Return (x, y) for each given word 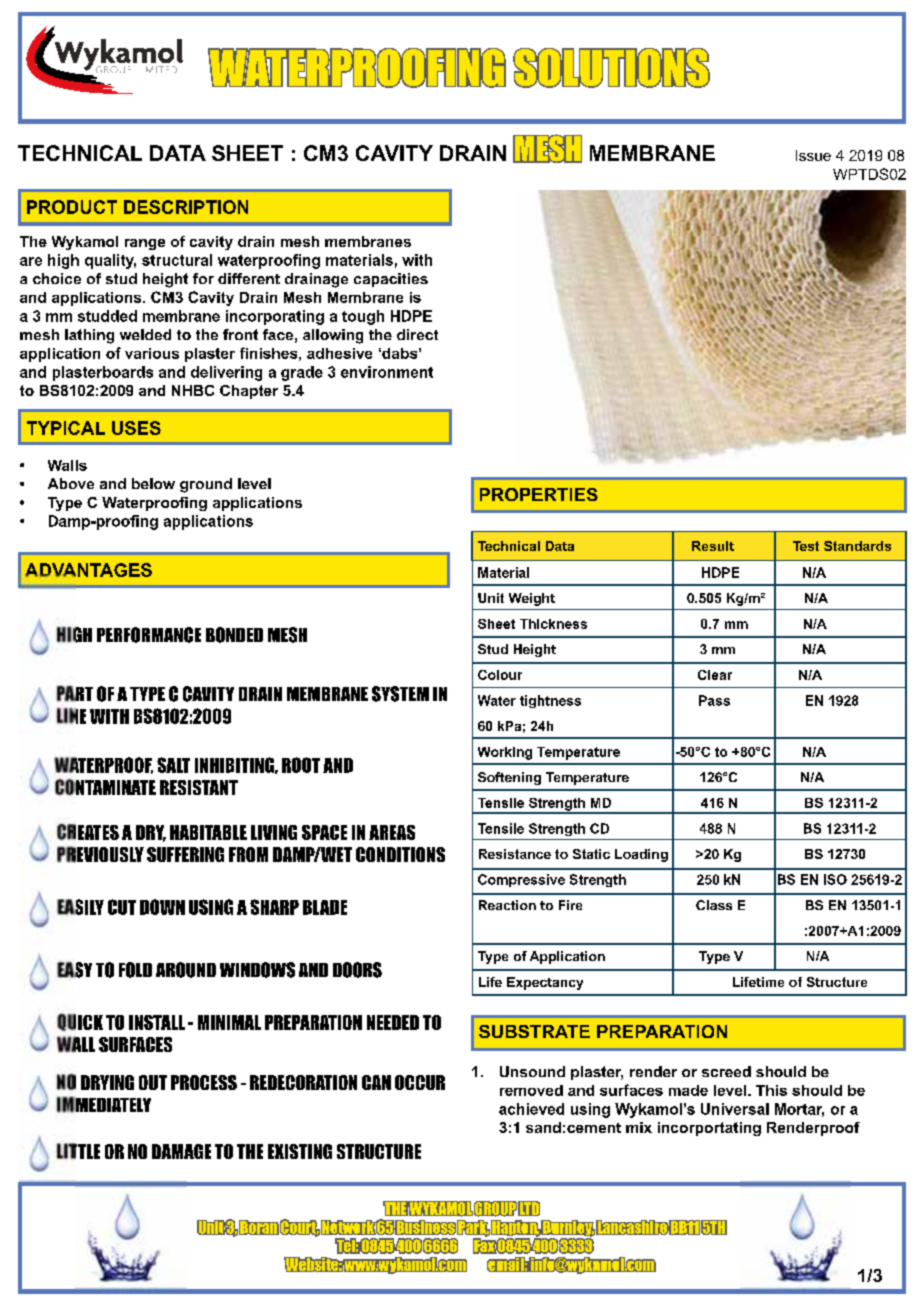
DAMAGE (181, 1151)
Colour (500, 675)
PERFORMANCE (149, 635)
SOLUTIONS (611, 68)
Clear (715, 675)
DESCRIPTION (186, 207)
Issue (813, 155)
